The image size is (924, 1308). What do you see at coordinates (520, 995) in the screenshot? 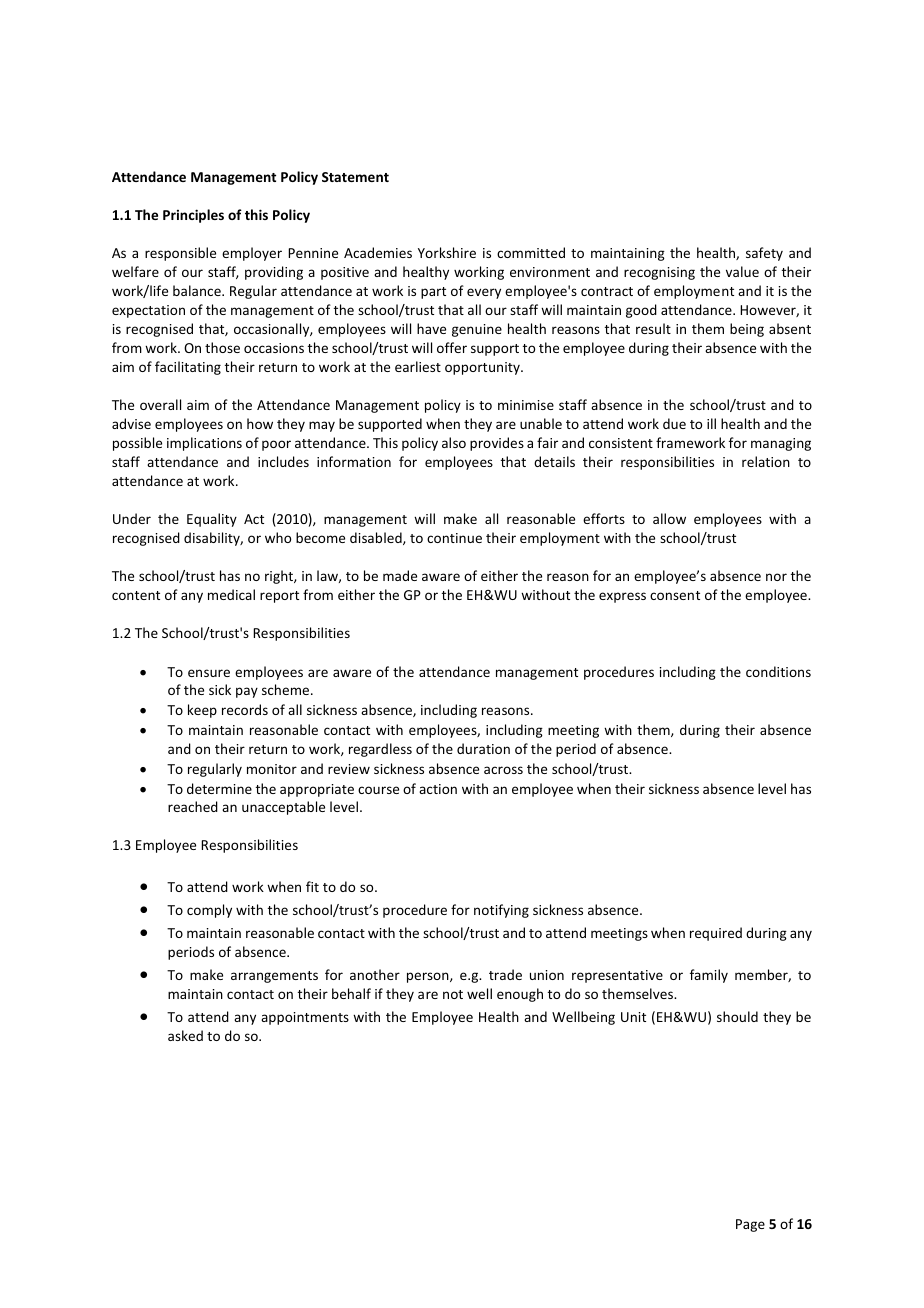
I see `enough` at bounding box center [520, 995].
